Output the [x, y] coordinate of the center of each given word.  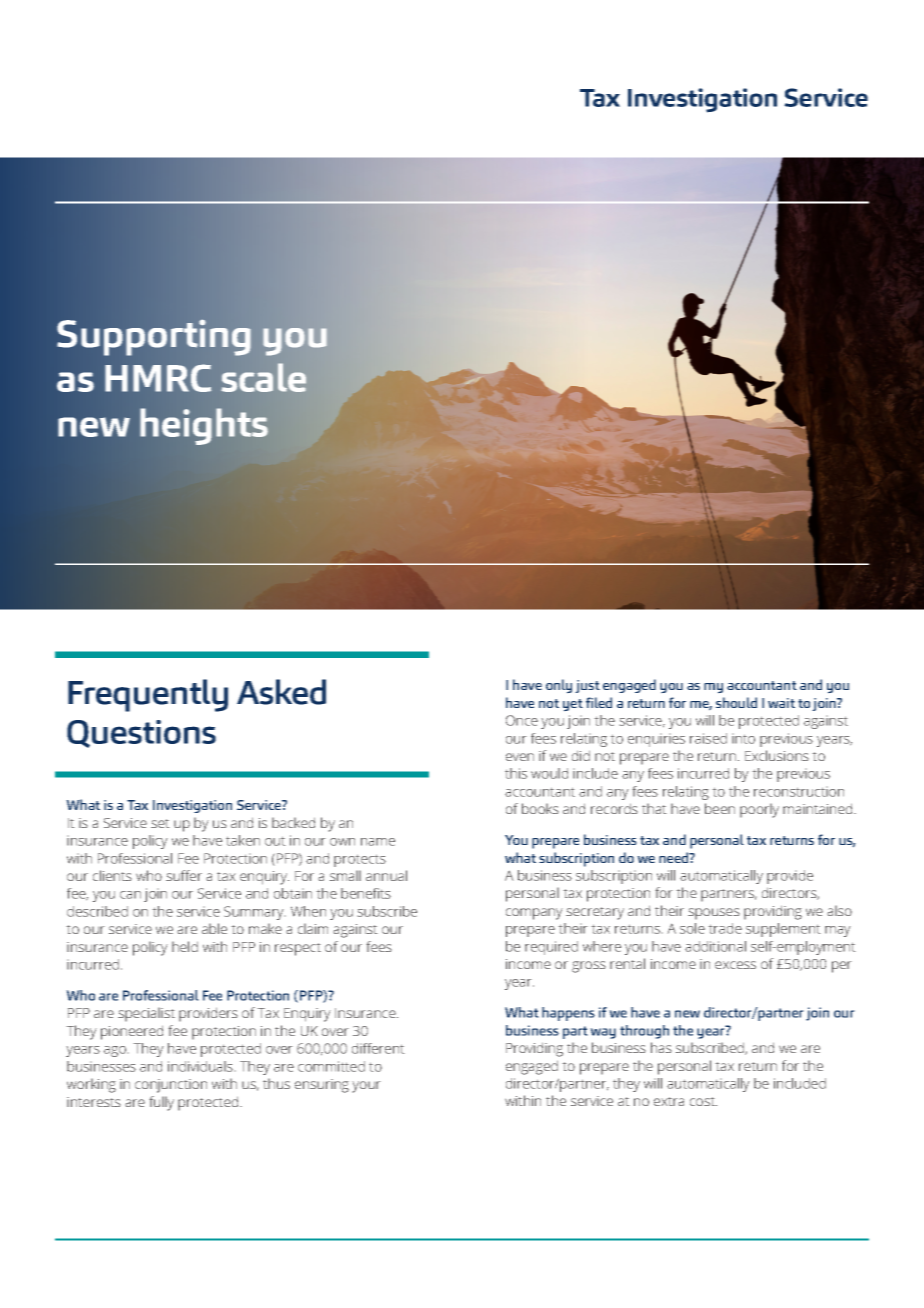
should [736, 702]
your [366, 1087]
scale [263, 377]
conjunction [171, 1086]
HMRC [158, 378]
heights [204, 426]
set [160, 823]
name [378, 842]
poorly [759, 810]
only [559, 686]
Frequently [148, 695]
